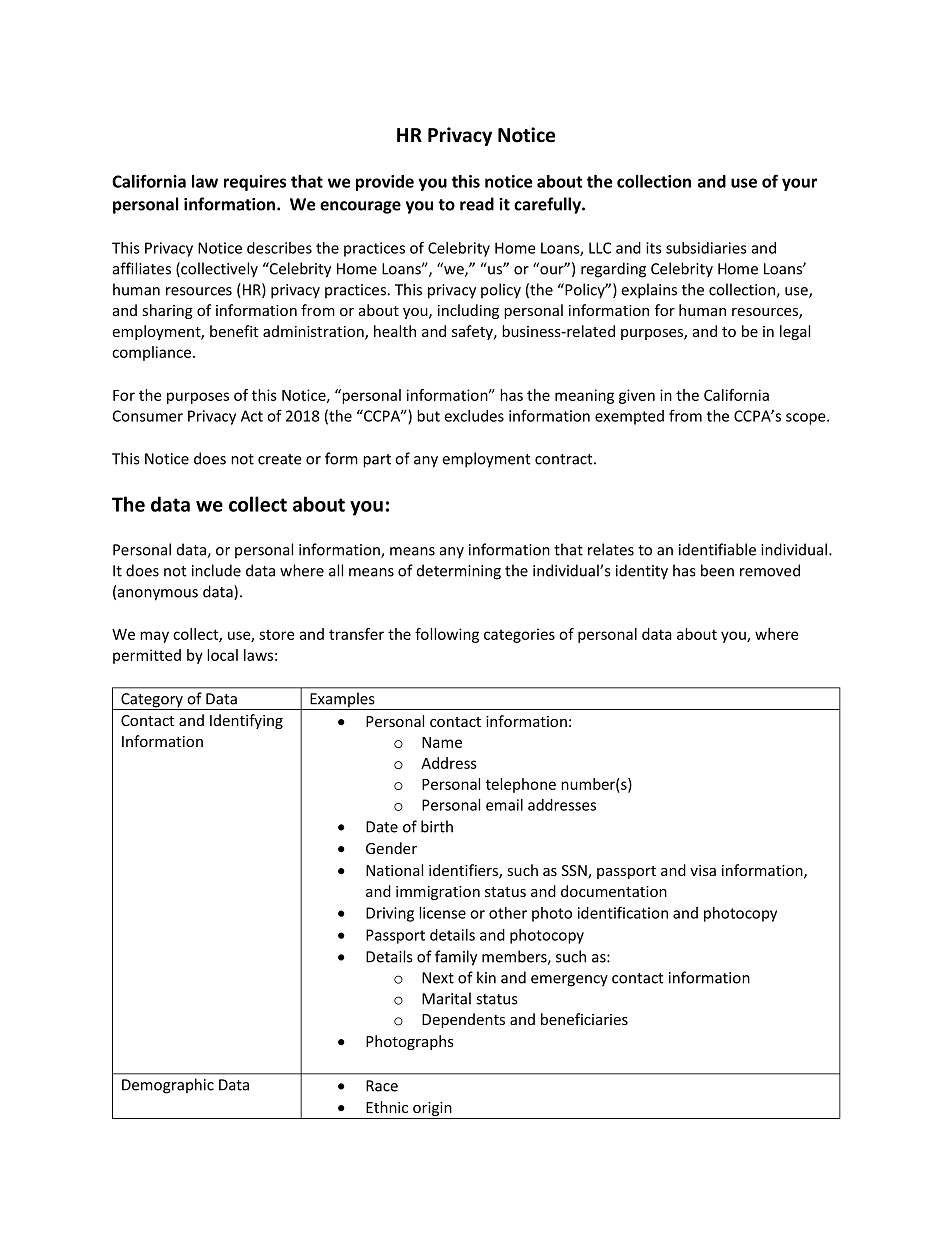 The width and height of the screenshot is (952, 1233). Describe the element at coordinates (807, 419) in the screenshot. I see `scope` at that location.
